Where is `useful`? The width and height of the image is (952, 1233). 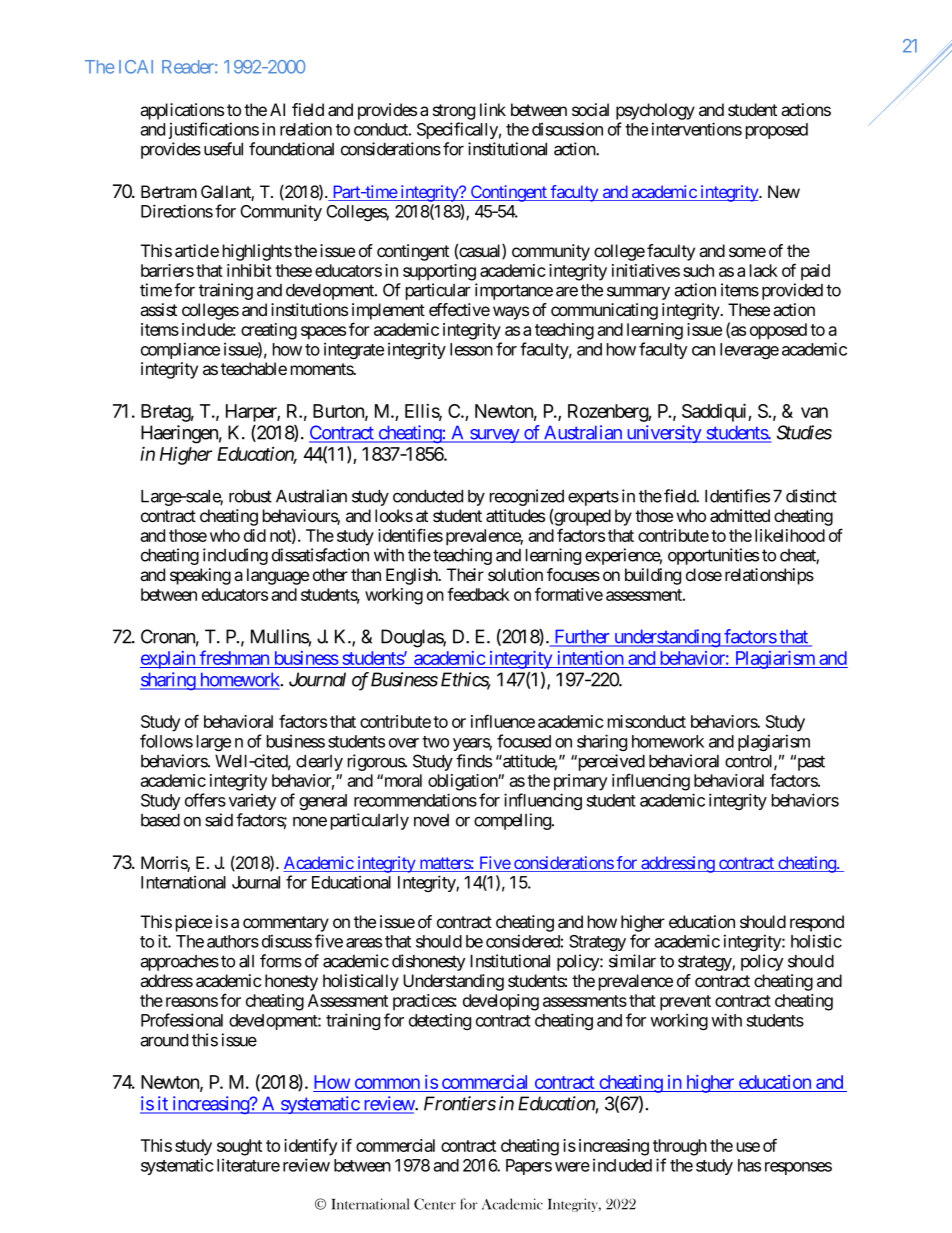 useful is located at coordinates (223, 149).
